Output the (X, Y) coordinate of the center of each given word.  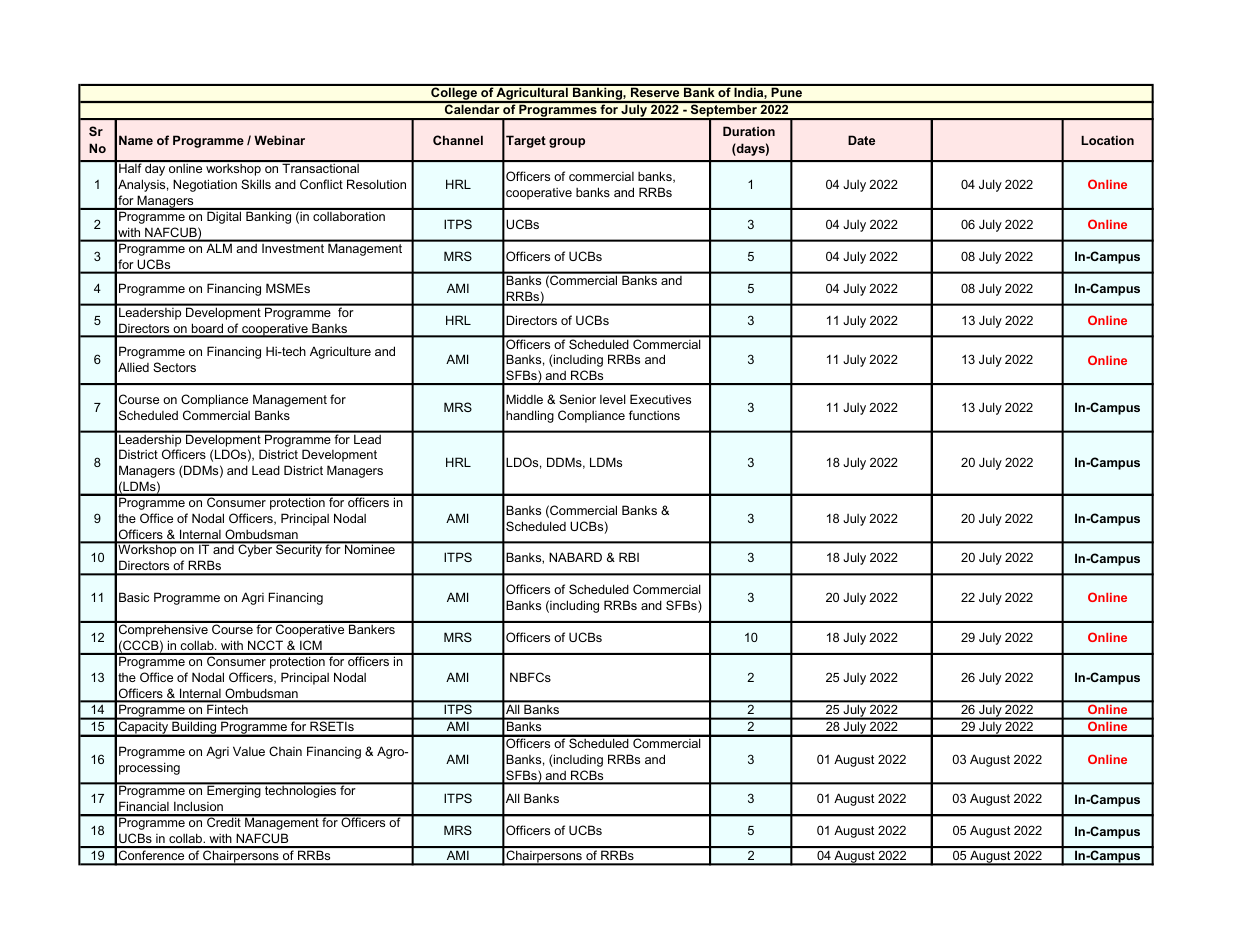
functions (654, 415)
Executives (660, 399)
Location (1107, 140)
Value (249, 751)
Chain (285, 751)
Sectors (174, 367)
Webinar (279, 140)
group (567, 143)
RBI (629, 557)
